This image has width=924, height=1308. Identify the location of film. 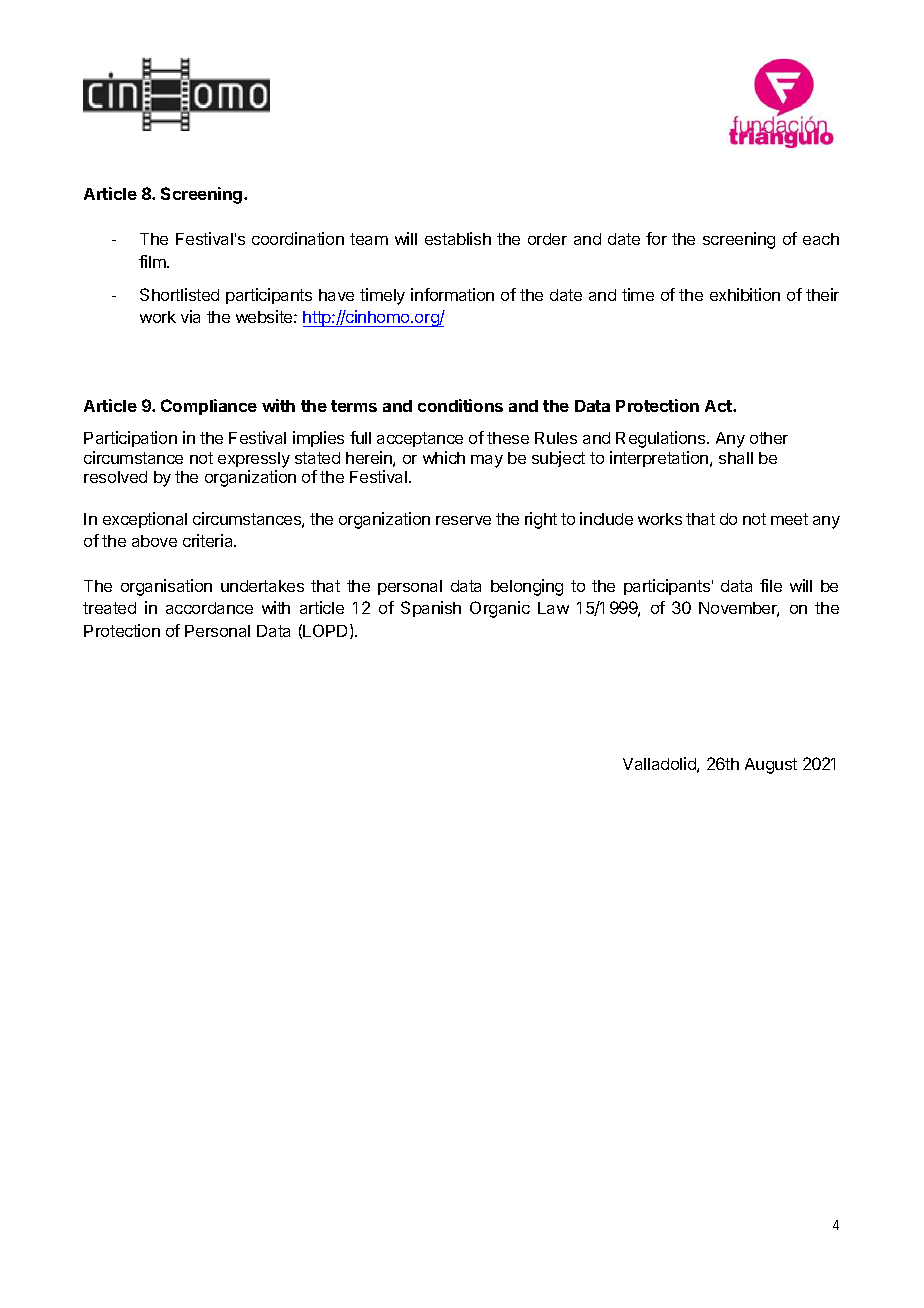
(153, 261).
